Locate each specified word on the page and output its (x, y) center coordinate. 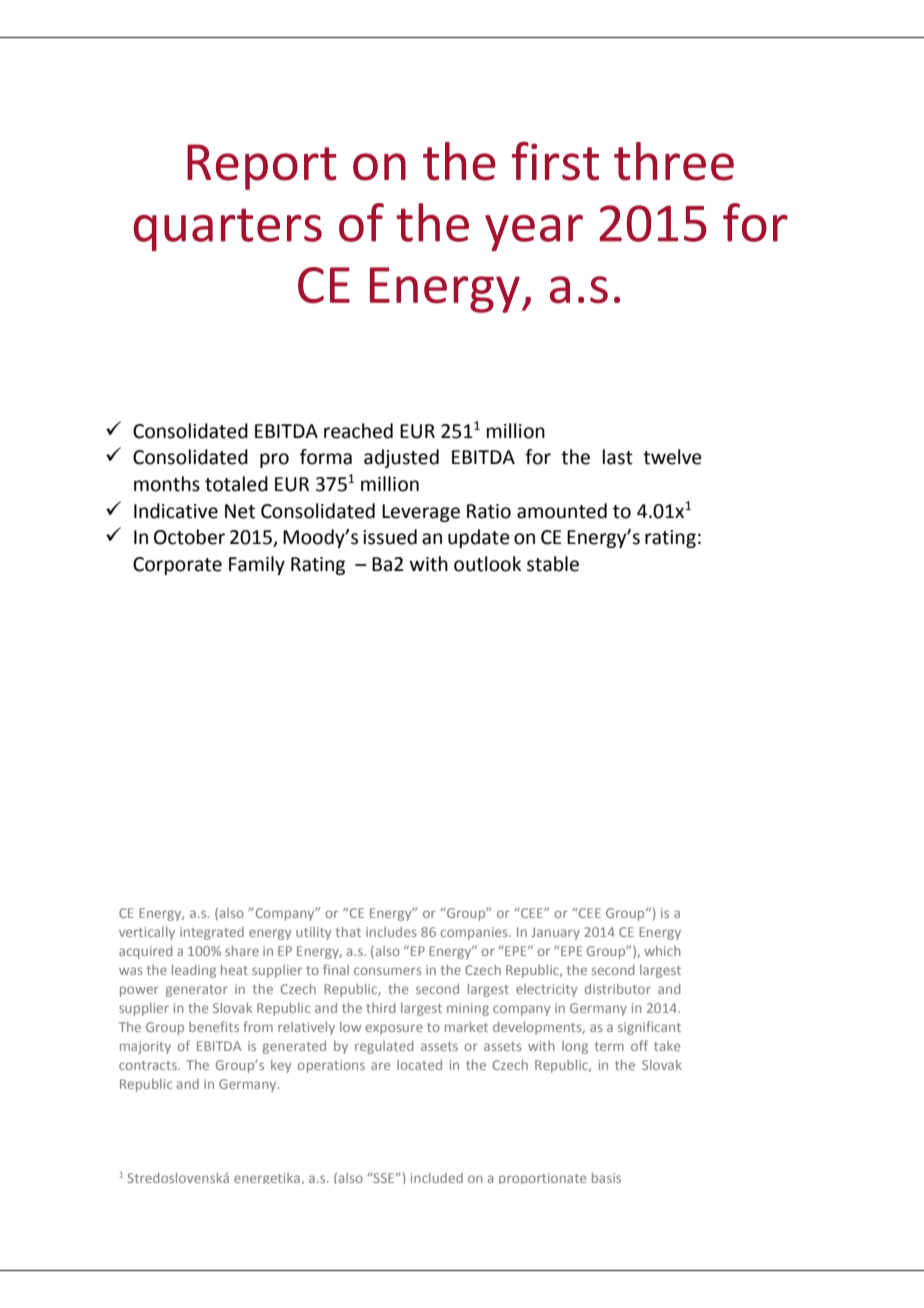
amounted (562, 511)
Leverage (421, 513)
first (555, 161)
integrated (212, 933)
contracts (149, 1065)
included (437, 1178)
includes (391, 932)
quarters (228, 229)
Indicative (176, 511)
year (534, 233)
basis (606, 1178)
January (555, 933)
